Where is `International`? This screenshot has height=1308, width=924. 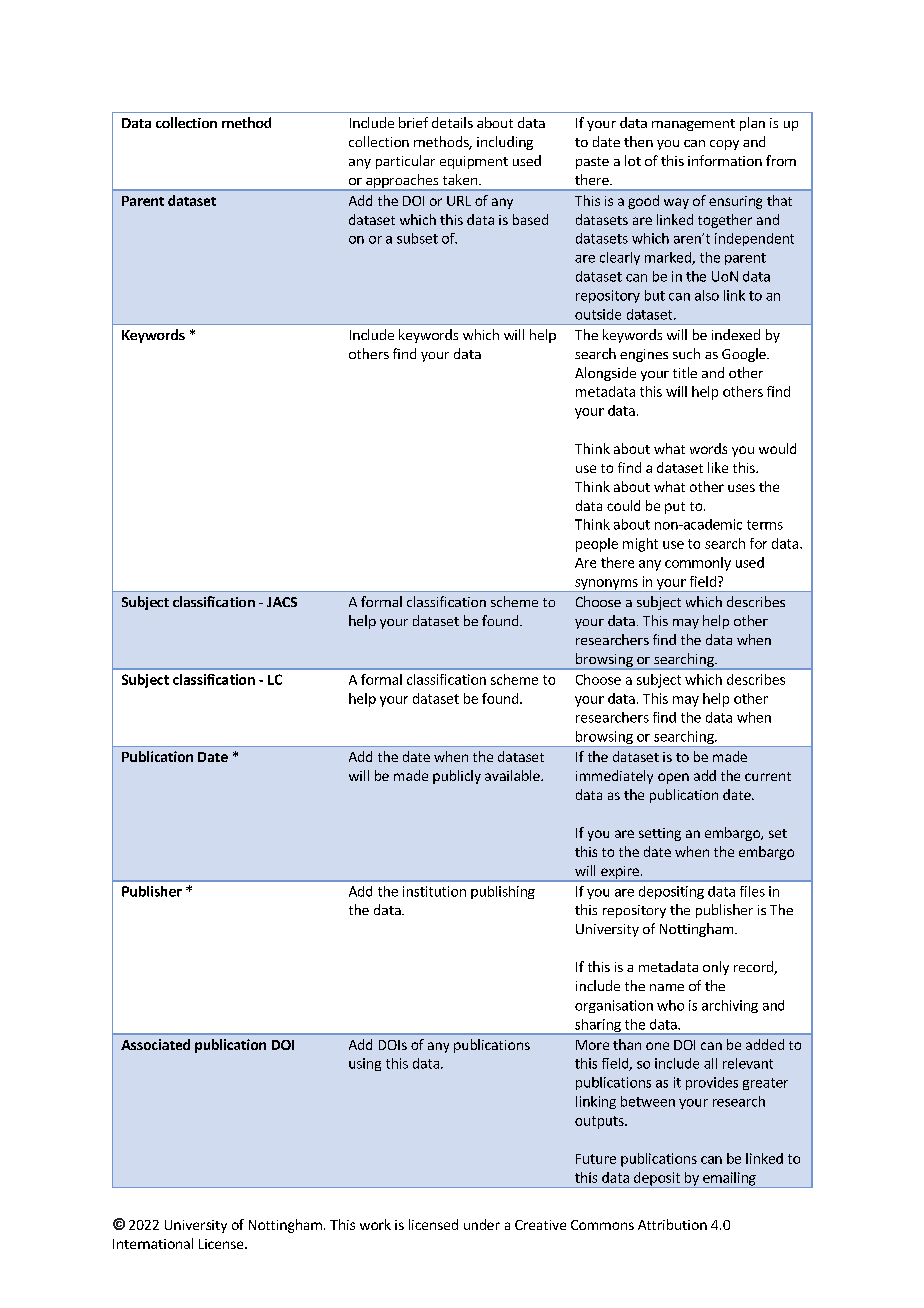
International is located at coordinates (153, 1243).
